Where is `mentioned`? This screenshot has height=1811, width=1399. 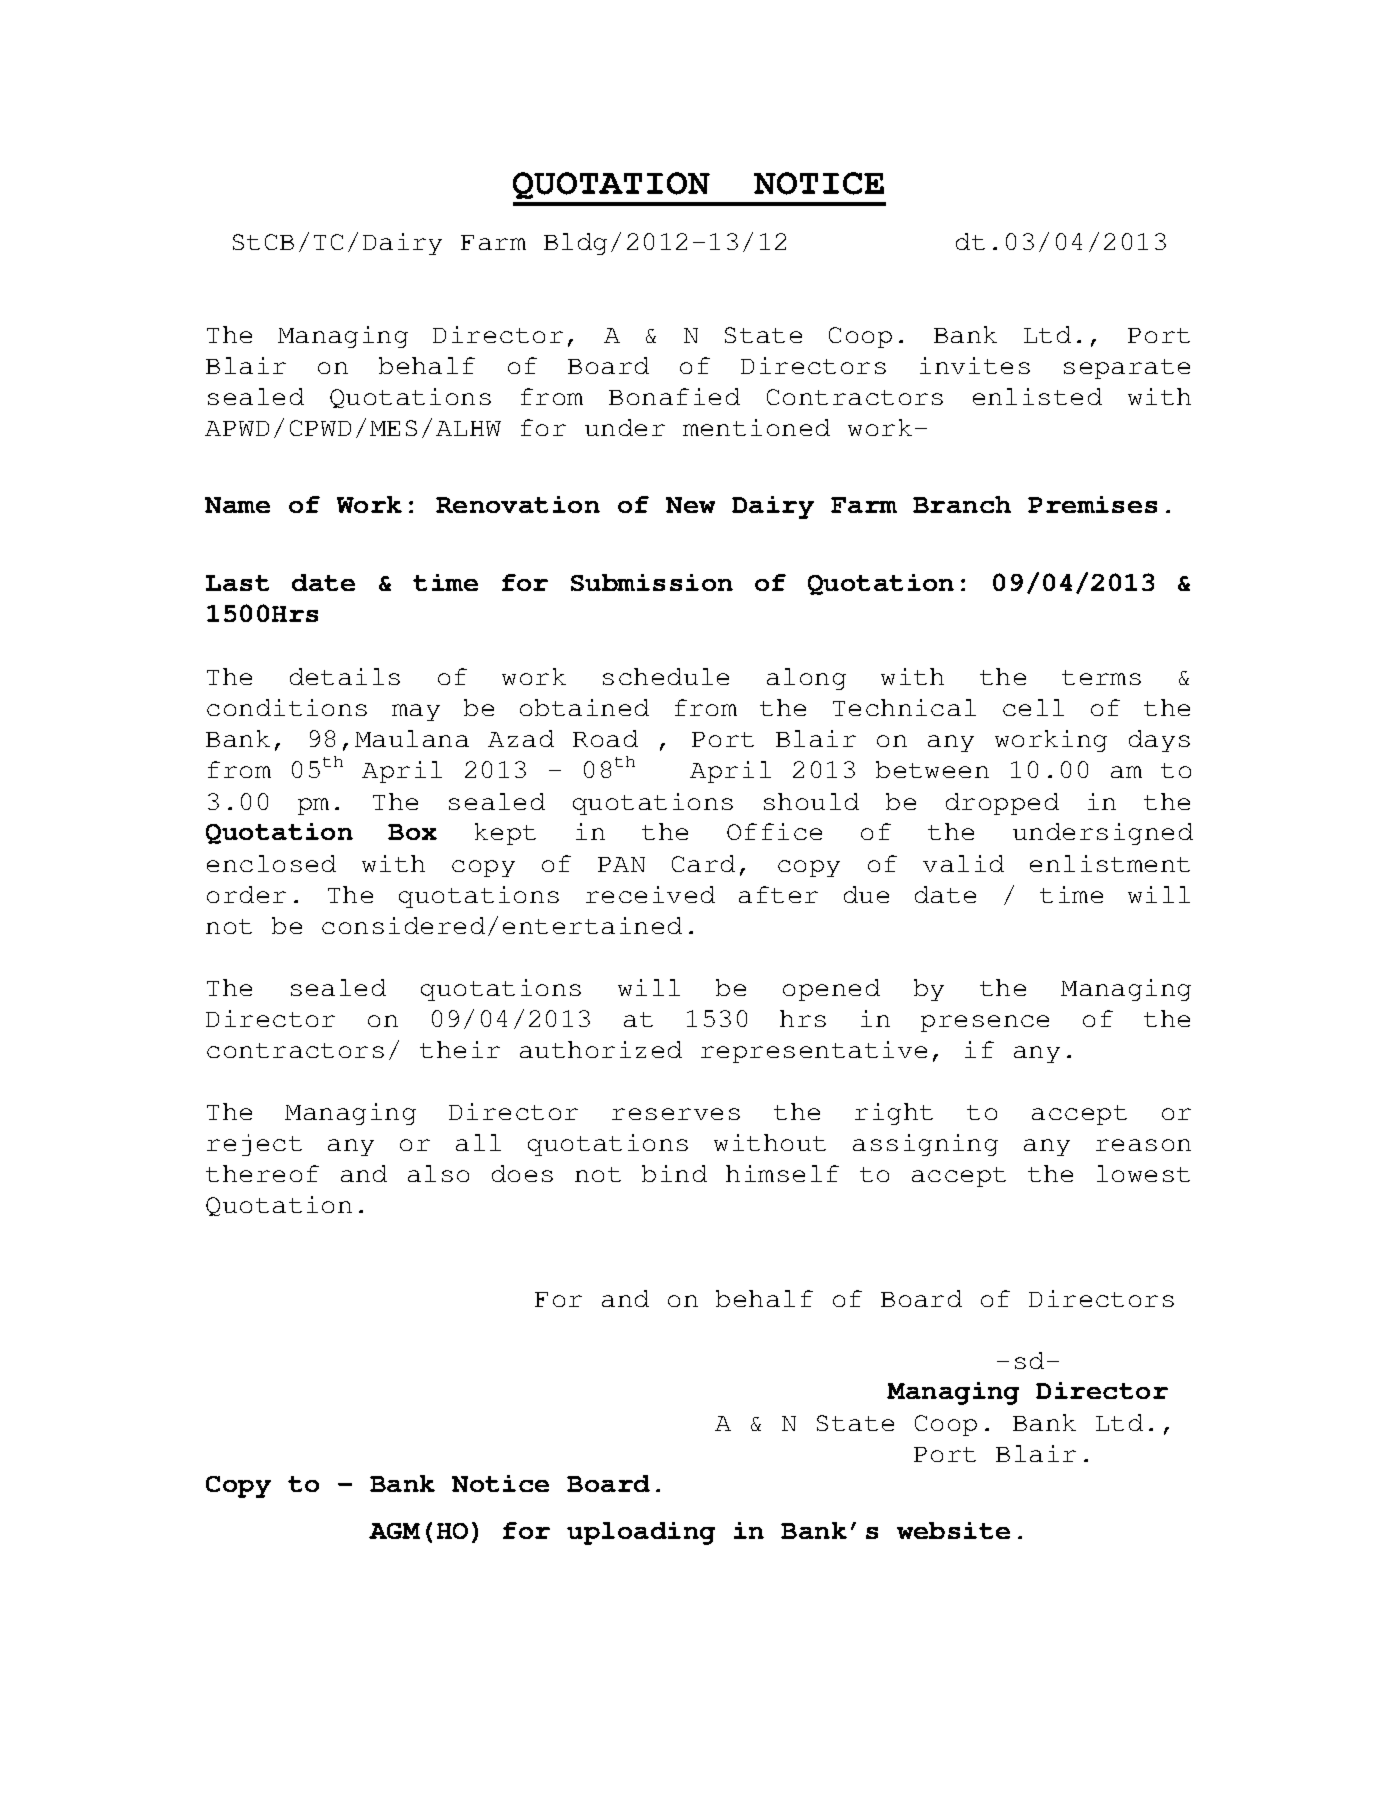
mentioned is located at coordinates (756, 427).
